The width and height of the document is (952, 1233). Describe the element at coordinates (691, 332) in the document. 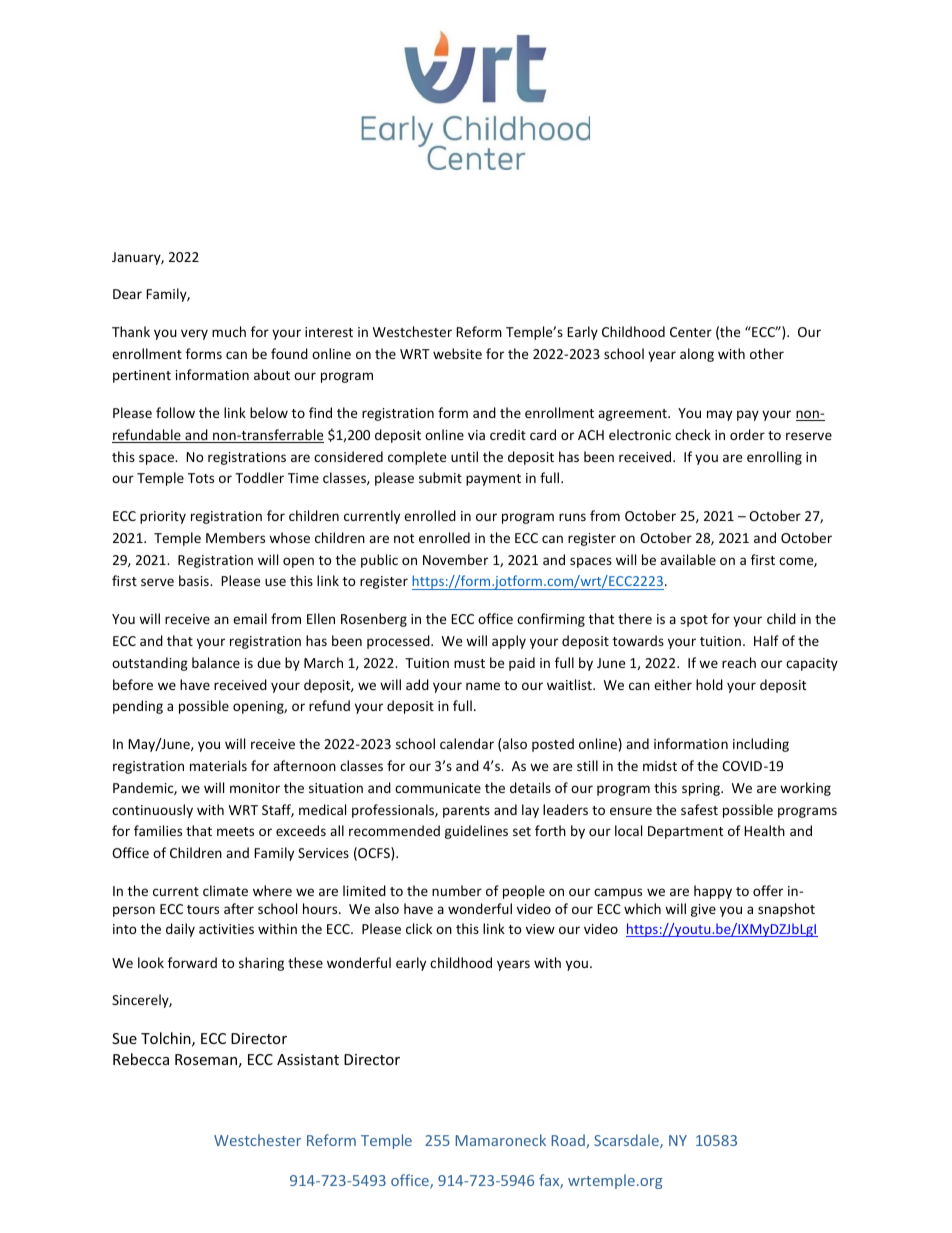

I see `Center` at that location.
